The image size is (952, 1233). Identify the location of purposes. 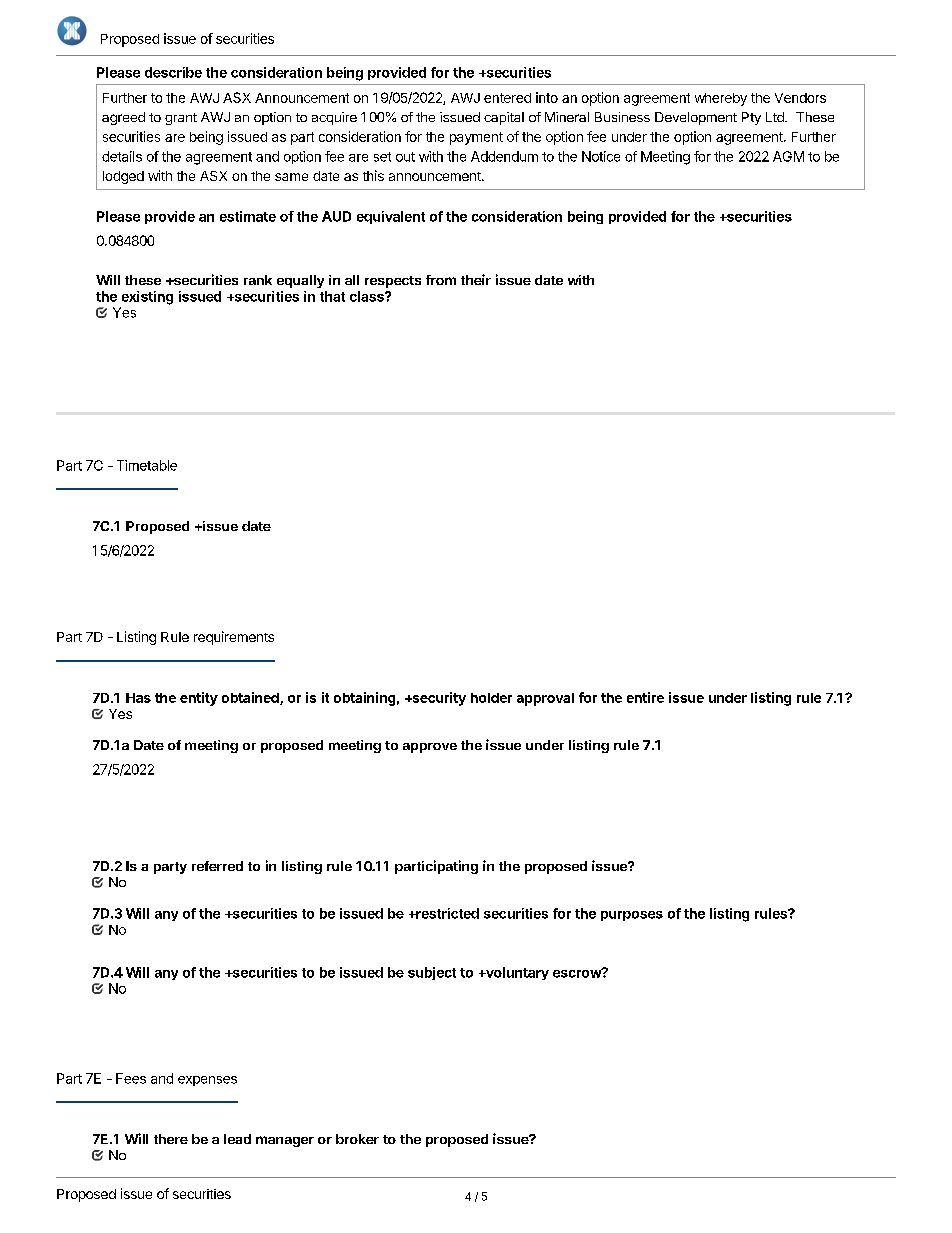
(632, 916).
